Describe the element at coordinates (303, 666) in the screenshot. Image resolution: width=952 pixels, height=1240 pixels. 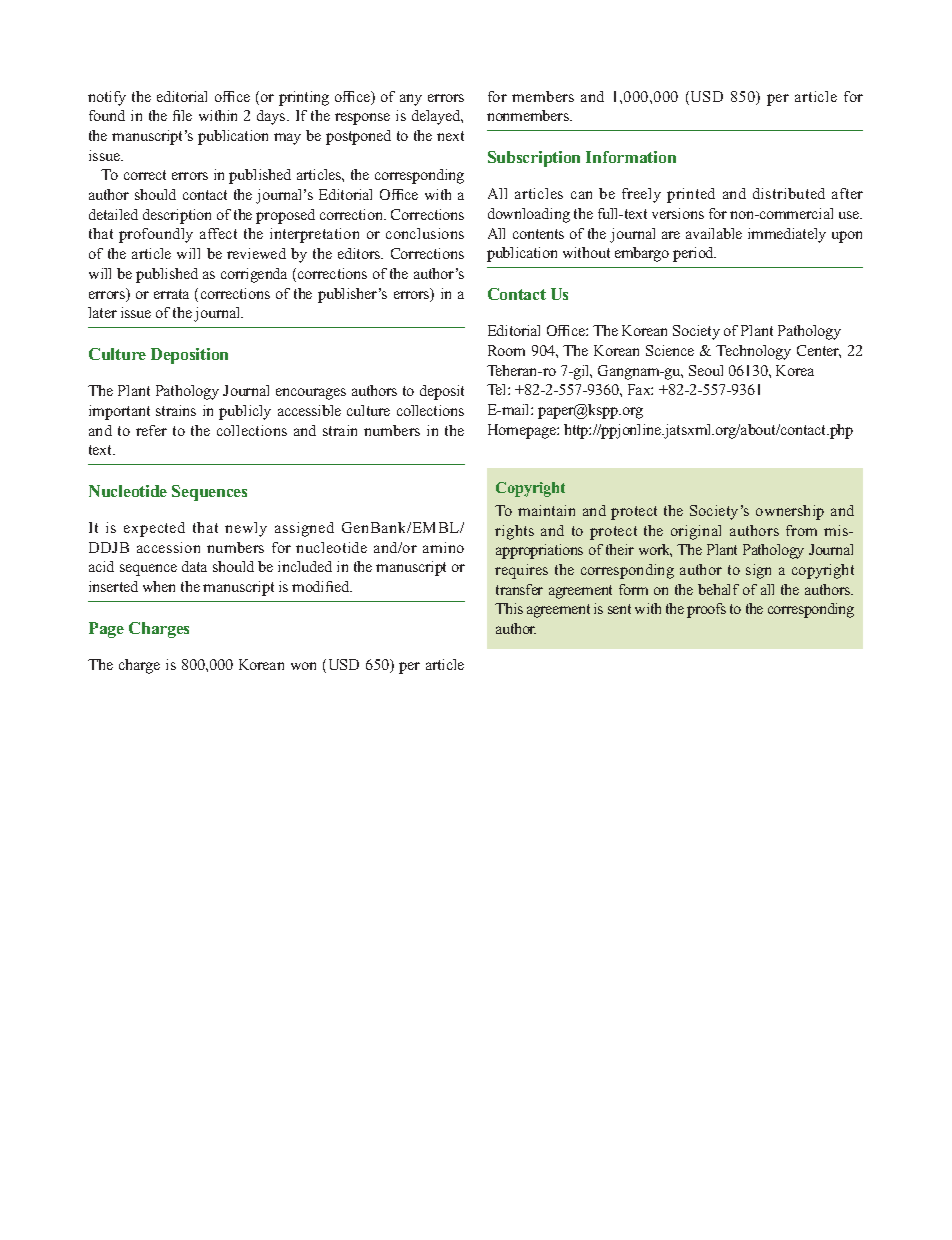
I see `won` at that location.
